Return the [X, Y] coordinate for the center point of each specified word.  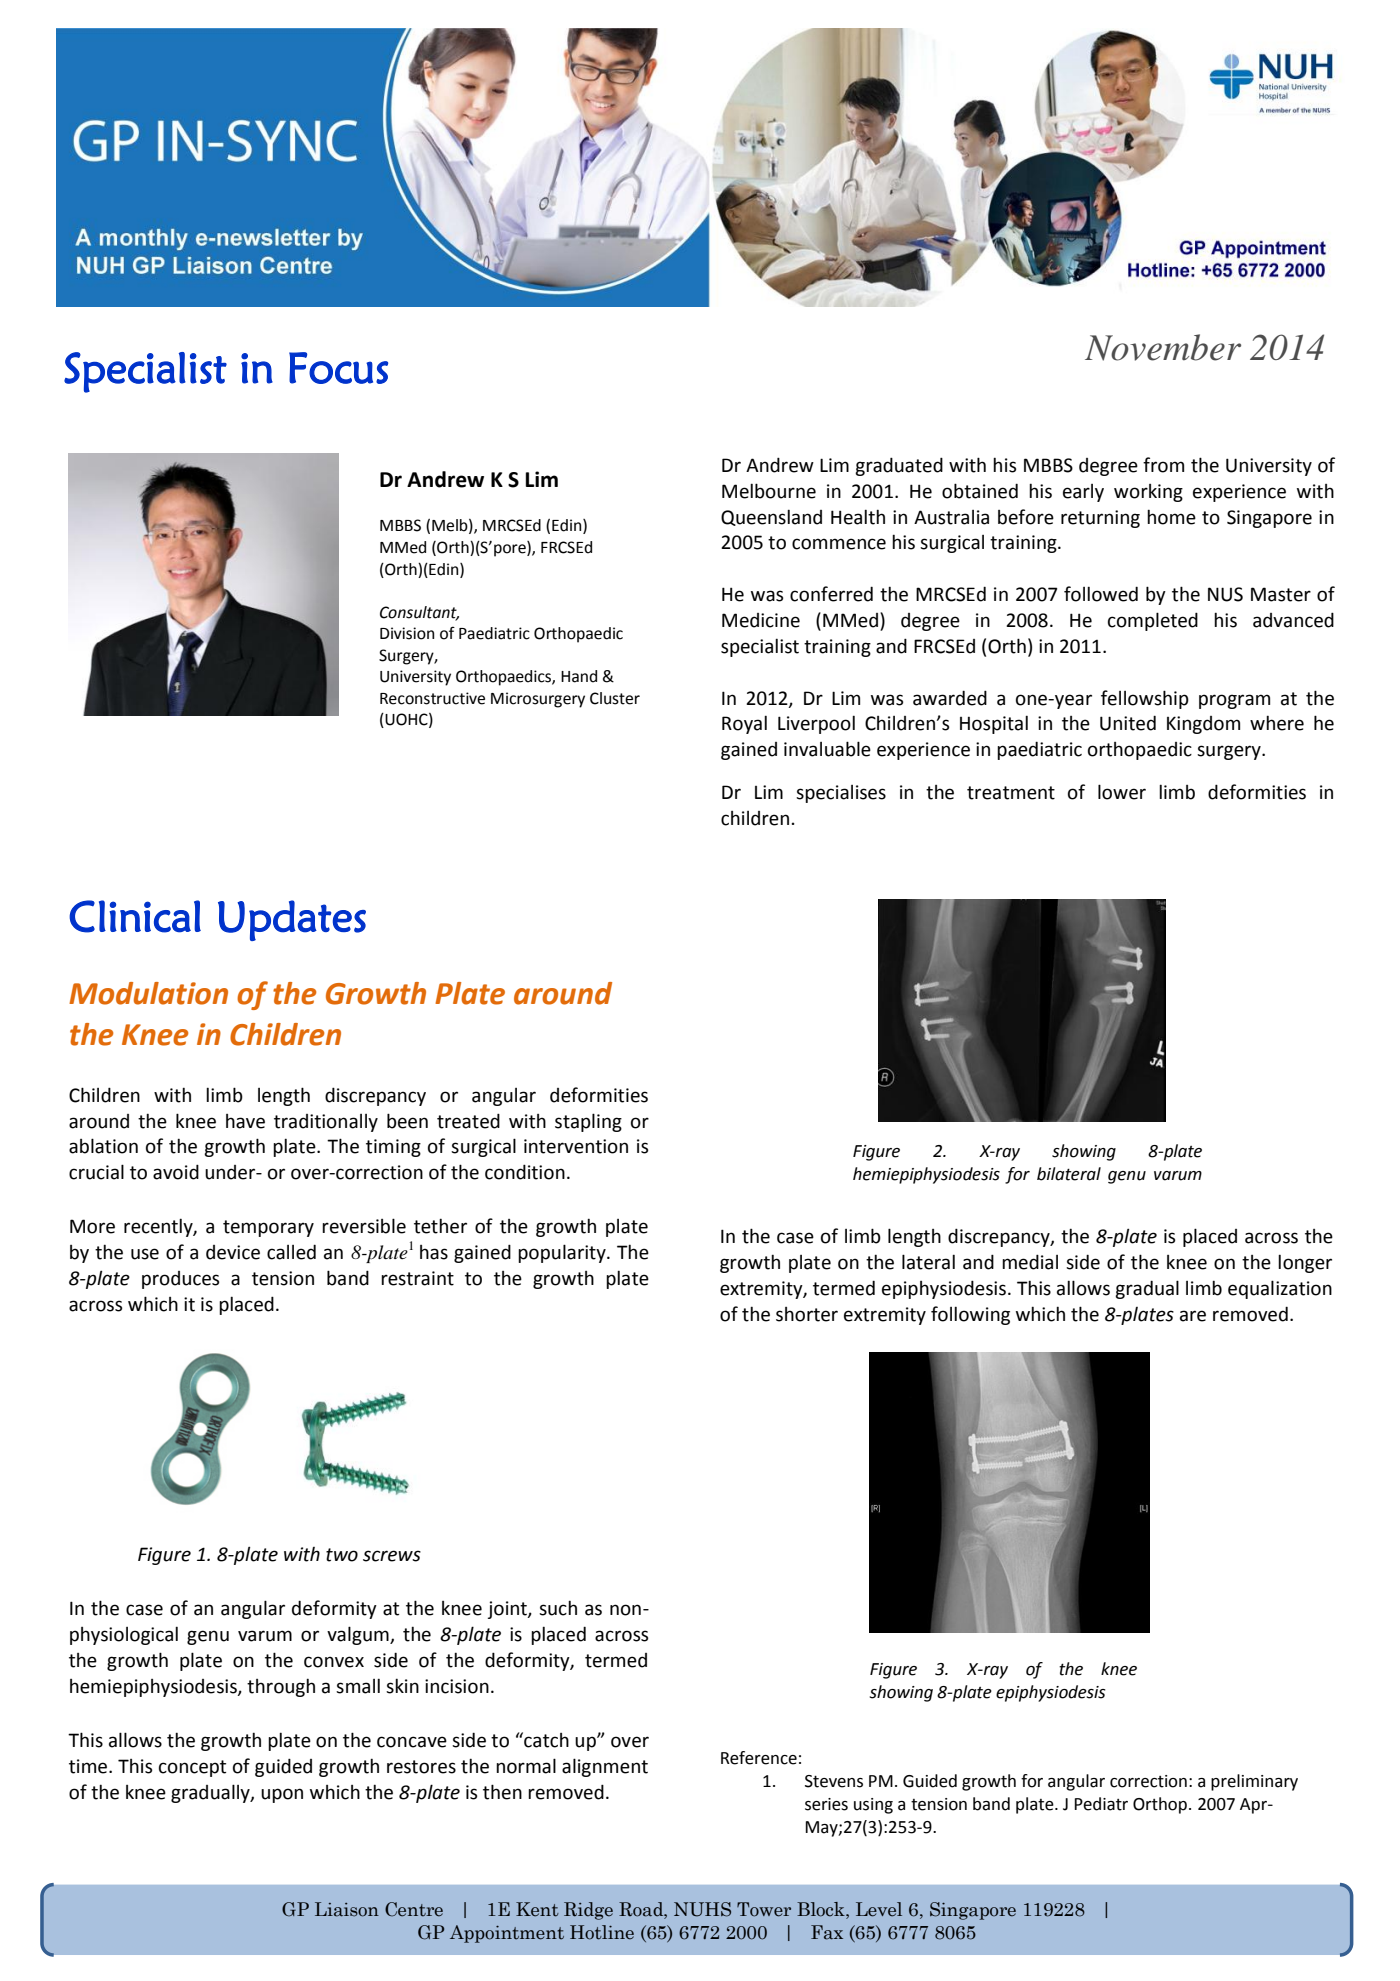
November [1163, 347]
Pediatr [1101, 1804]
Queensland [771, 517]
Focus [338, 368]
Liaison [347, 1909]
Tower [764, 1909]
